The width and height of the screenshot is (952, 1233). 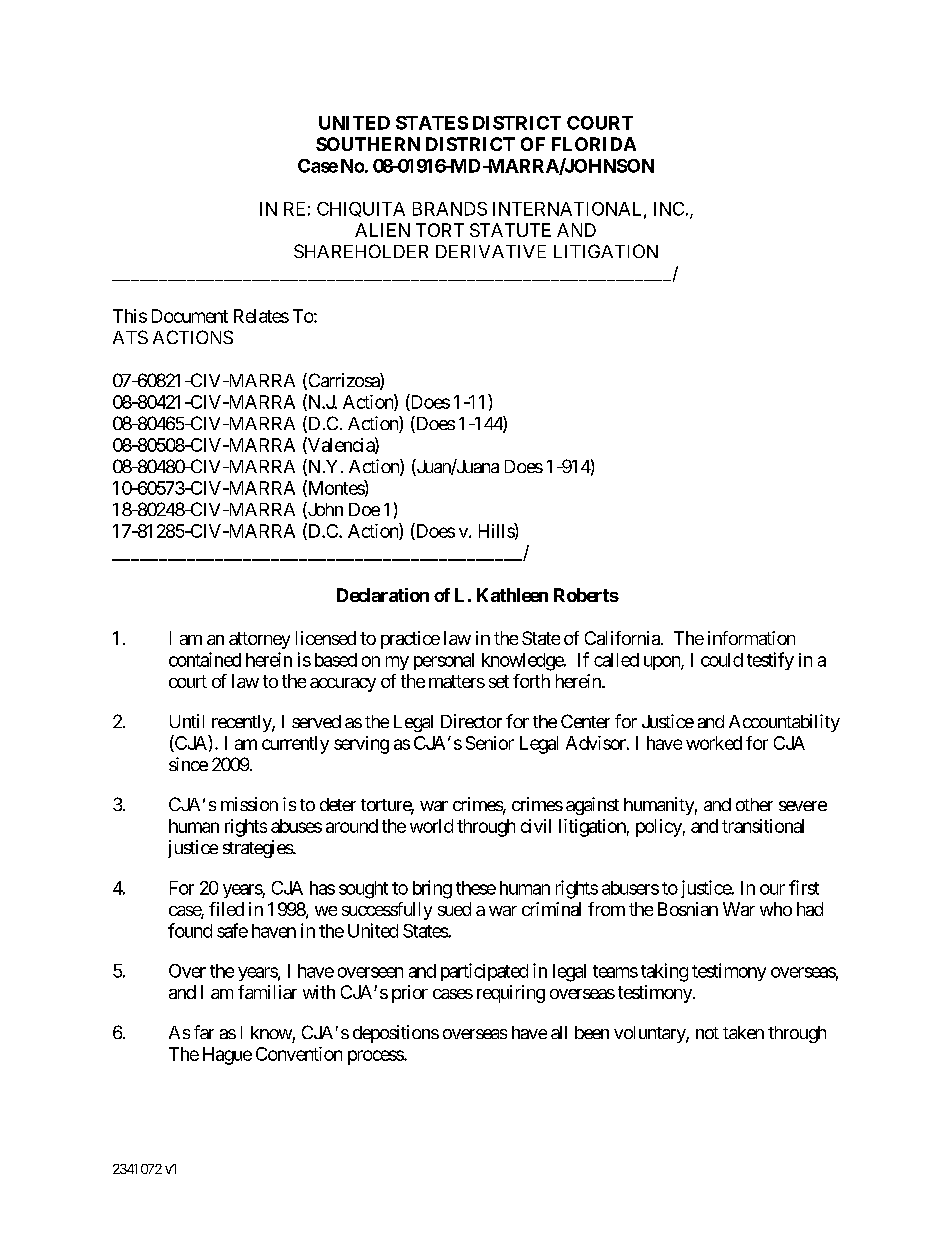 What do you see at coordinates (368, 144) in the screenshot?
I see `SOUTHERN` at bounding box center [368, 144].
